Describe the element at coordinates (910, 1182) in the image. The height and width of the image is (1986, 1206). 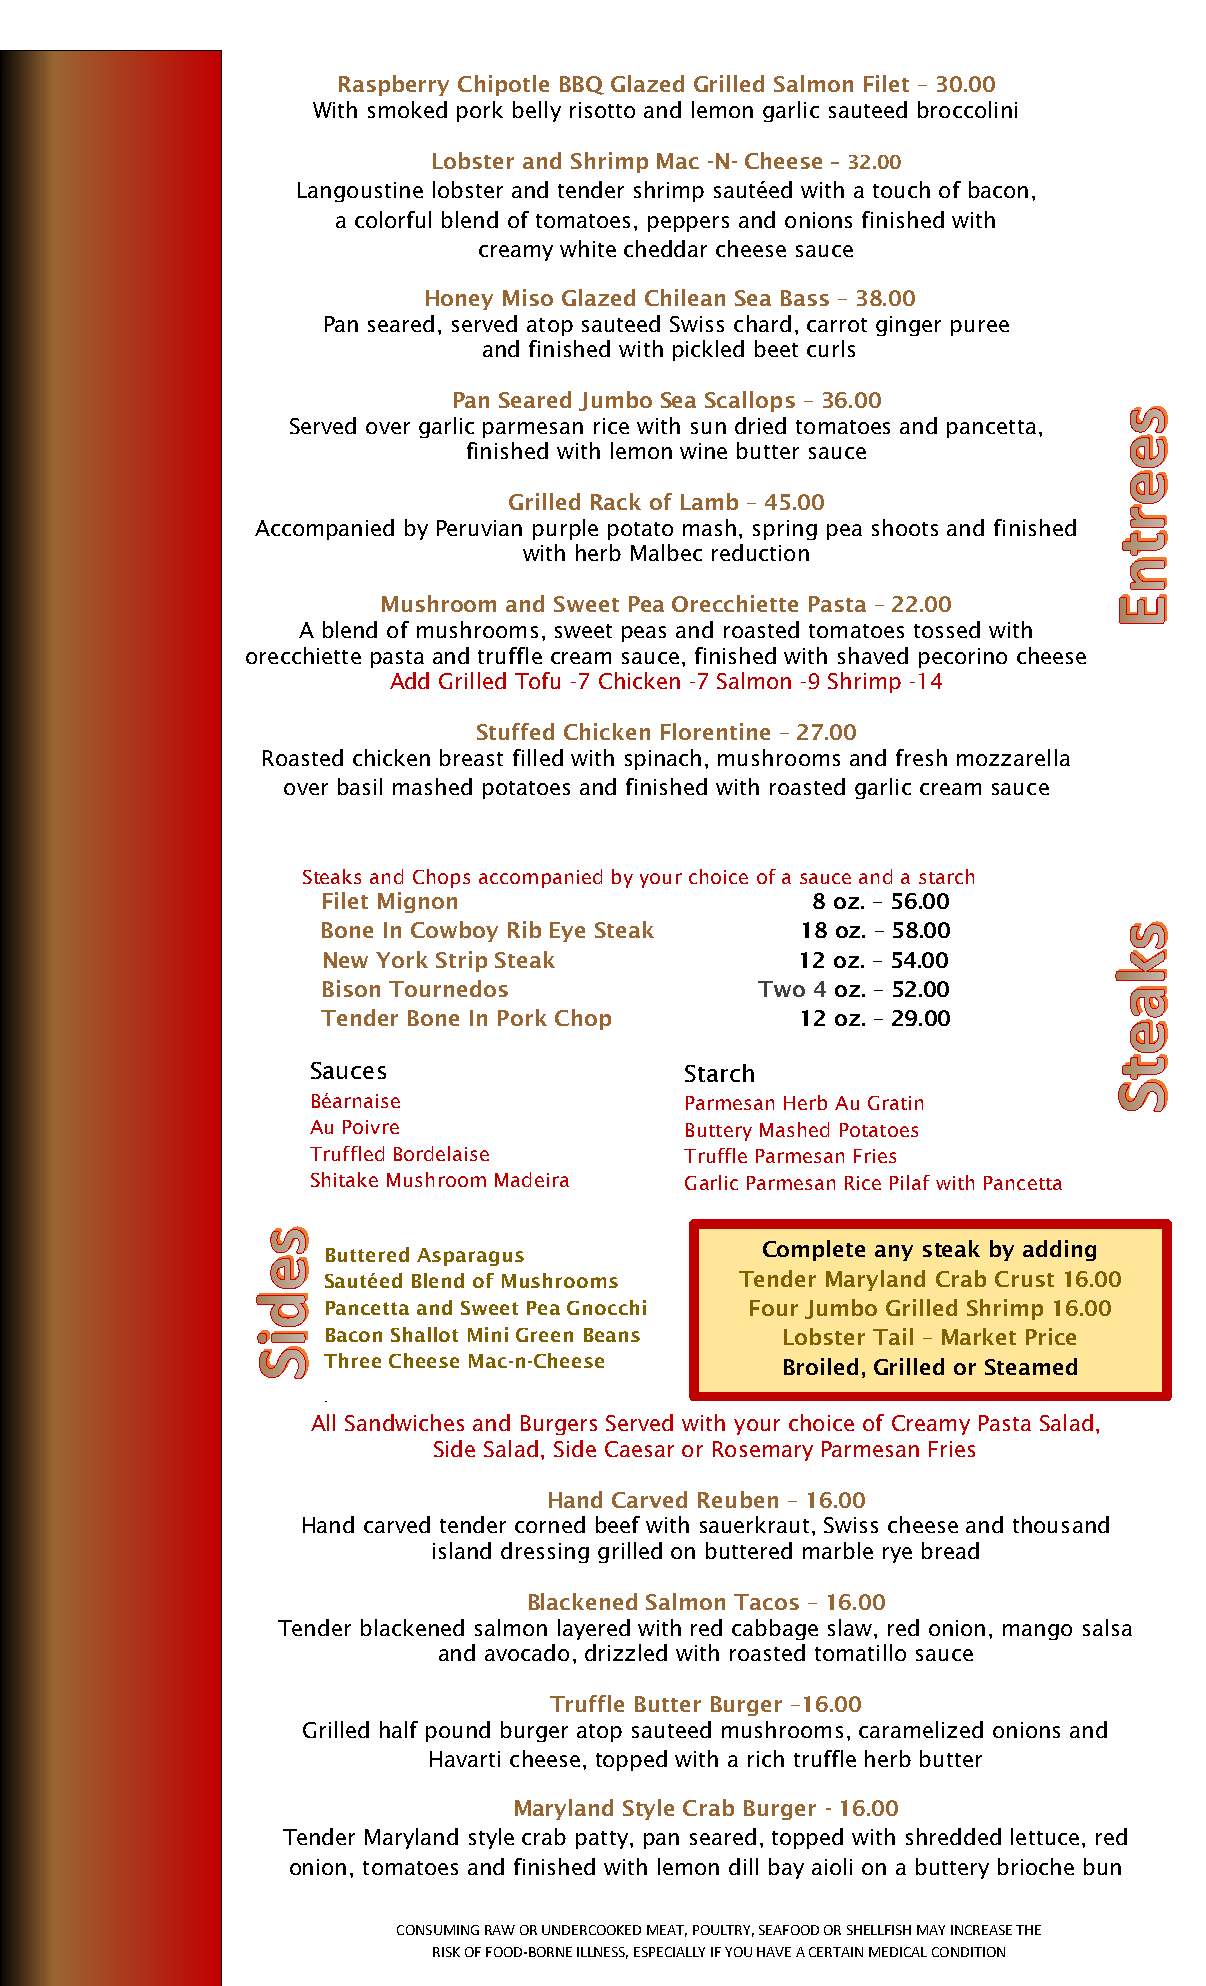
I see `Pilaf` at that location.
